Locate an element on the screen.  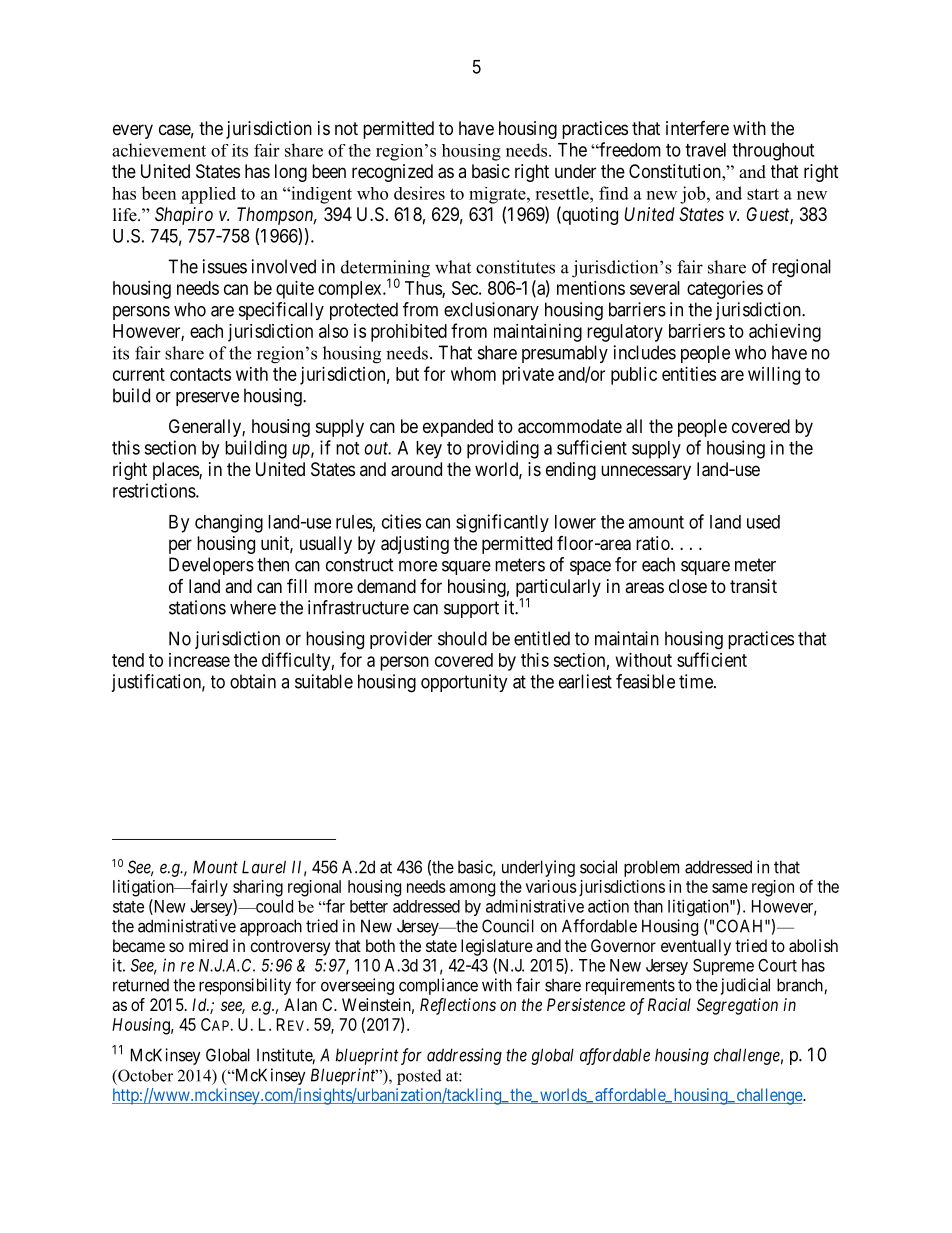
October is located at coordinates (144, 1075).
